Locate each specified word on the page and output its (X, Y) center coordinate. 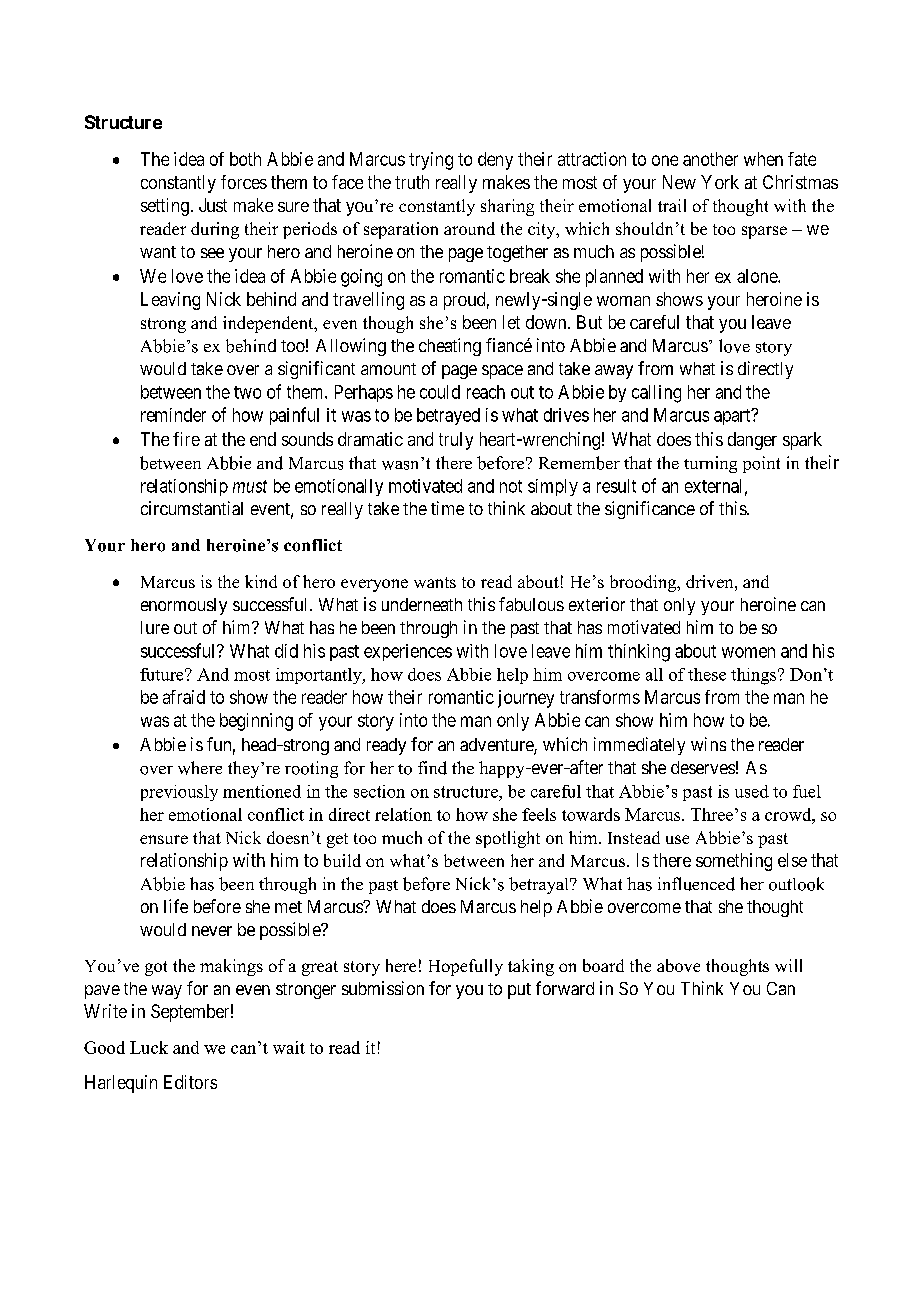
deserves (703, 767)
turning (710, 464)
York (720, 182)
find (432, 768)
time (447, 508)
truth (412, 182)
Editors (190, 1082)
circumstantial (192, 508)
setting (165, 207)
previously (179, 793)
